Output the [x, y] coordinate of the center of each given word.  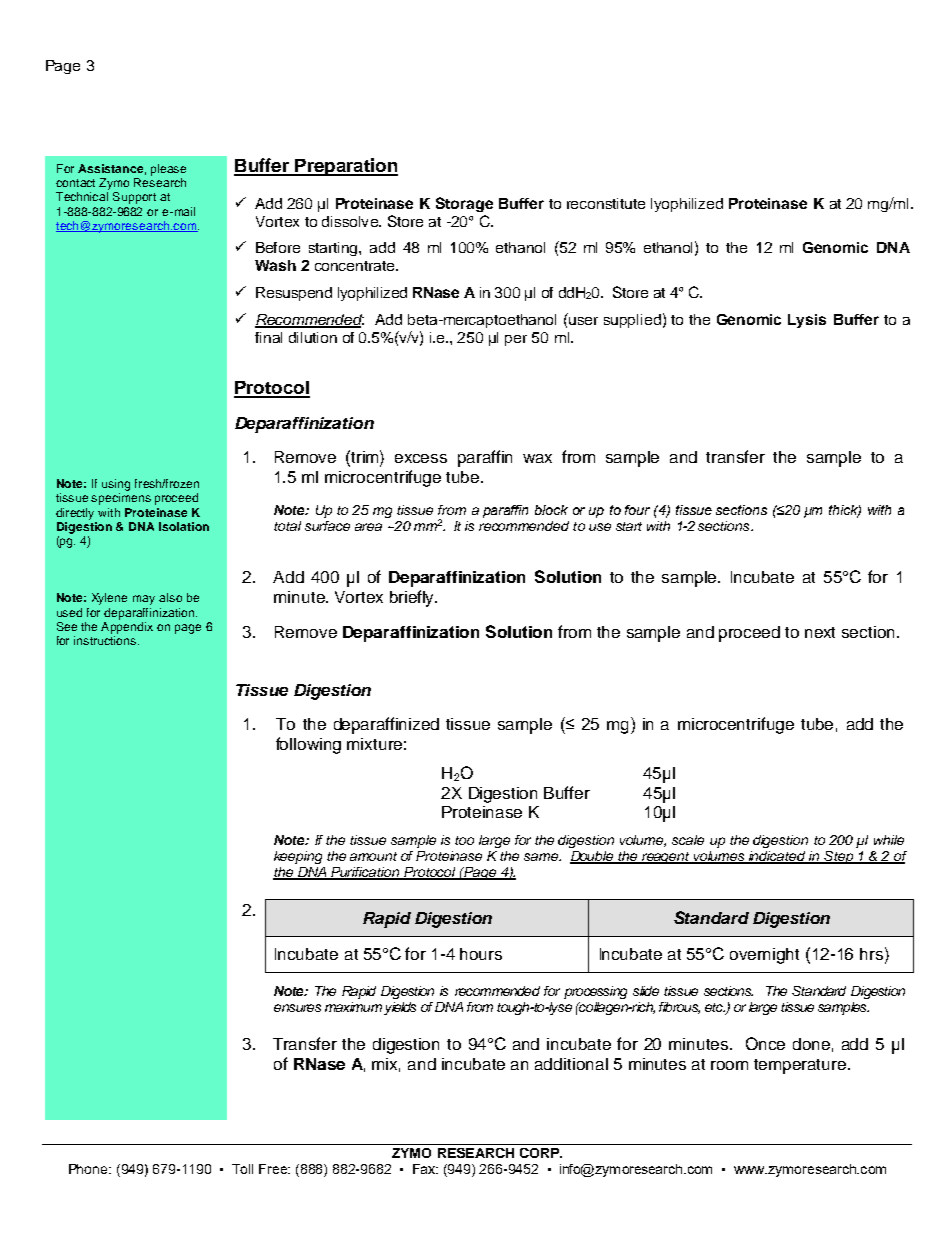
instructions [105, 640]
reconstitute [606, 203]
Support [134, 198]
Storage [464, 204]
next [820, 632]
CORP [540, 1153]
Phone [89, 1169]
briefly [413, 598]
